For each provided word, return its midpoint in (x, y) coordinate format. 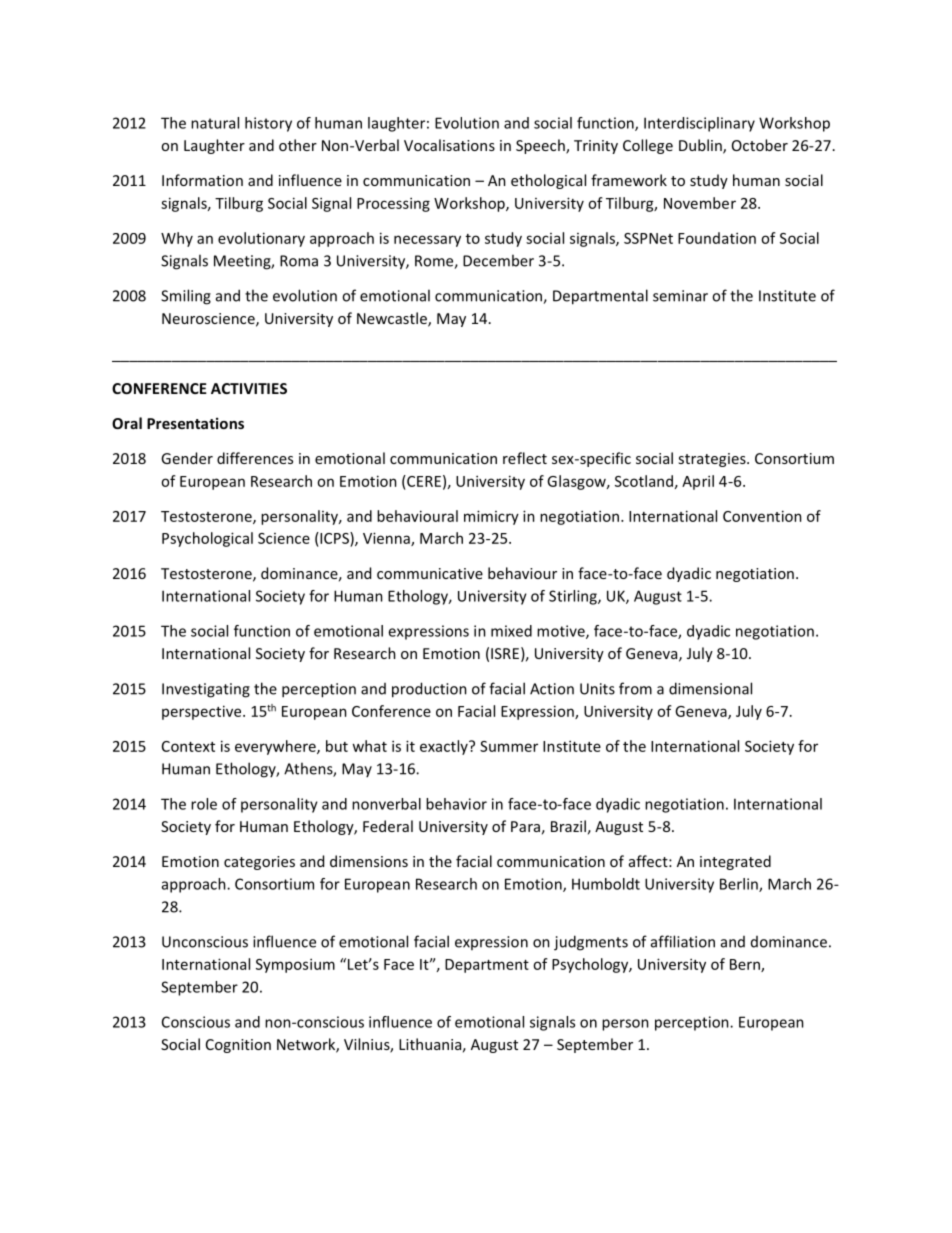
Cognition (238, 1046)
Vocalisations (449, 145)
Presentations (195, 423)
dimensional (710, 688)
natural (215, 123)
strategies (713, 460)
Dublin (701, 146)
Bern (746, 965)
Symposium (295, 965)
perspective (203, 712)
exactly (445, 747)
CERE (423, 481)
